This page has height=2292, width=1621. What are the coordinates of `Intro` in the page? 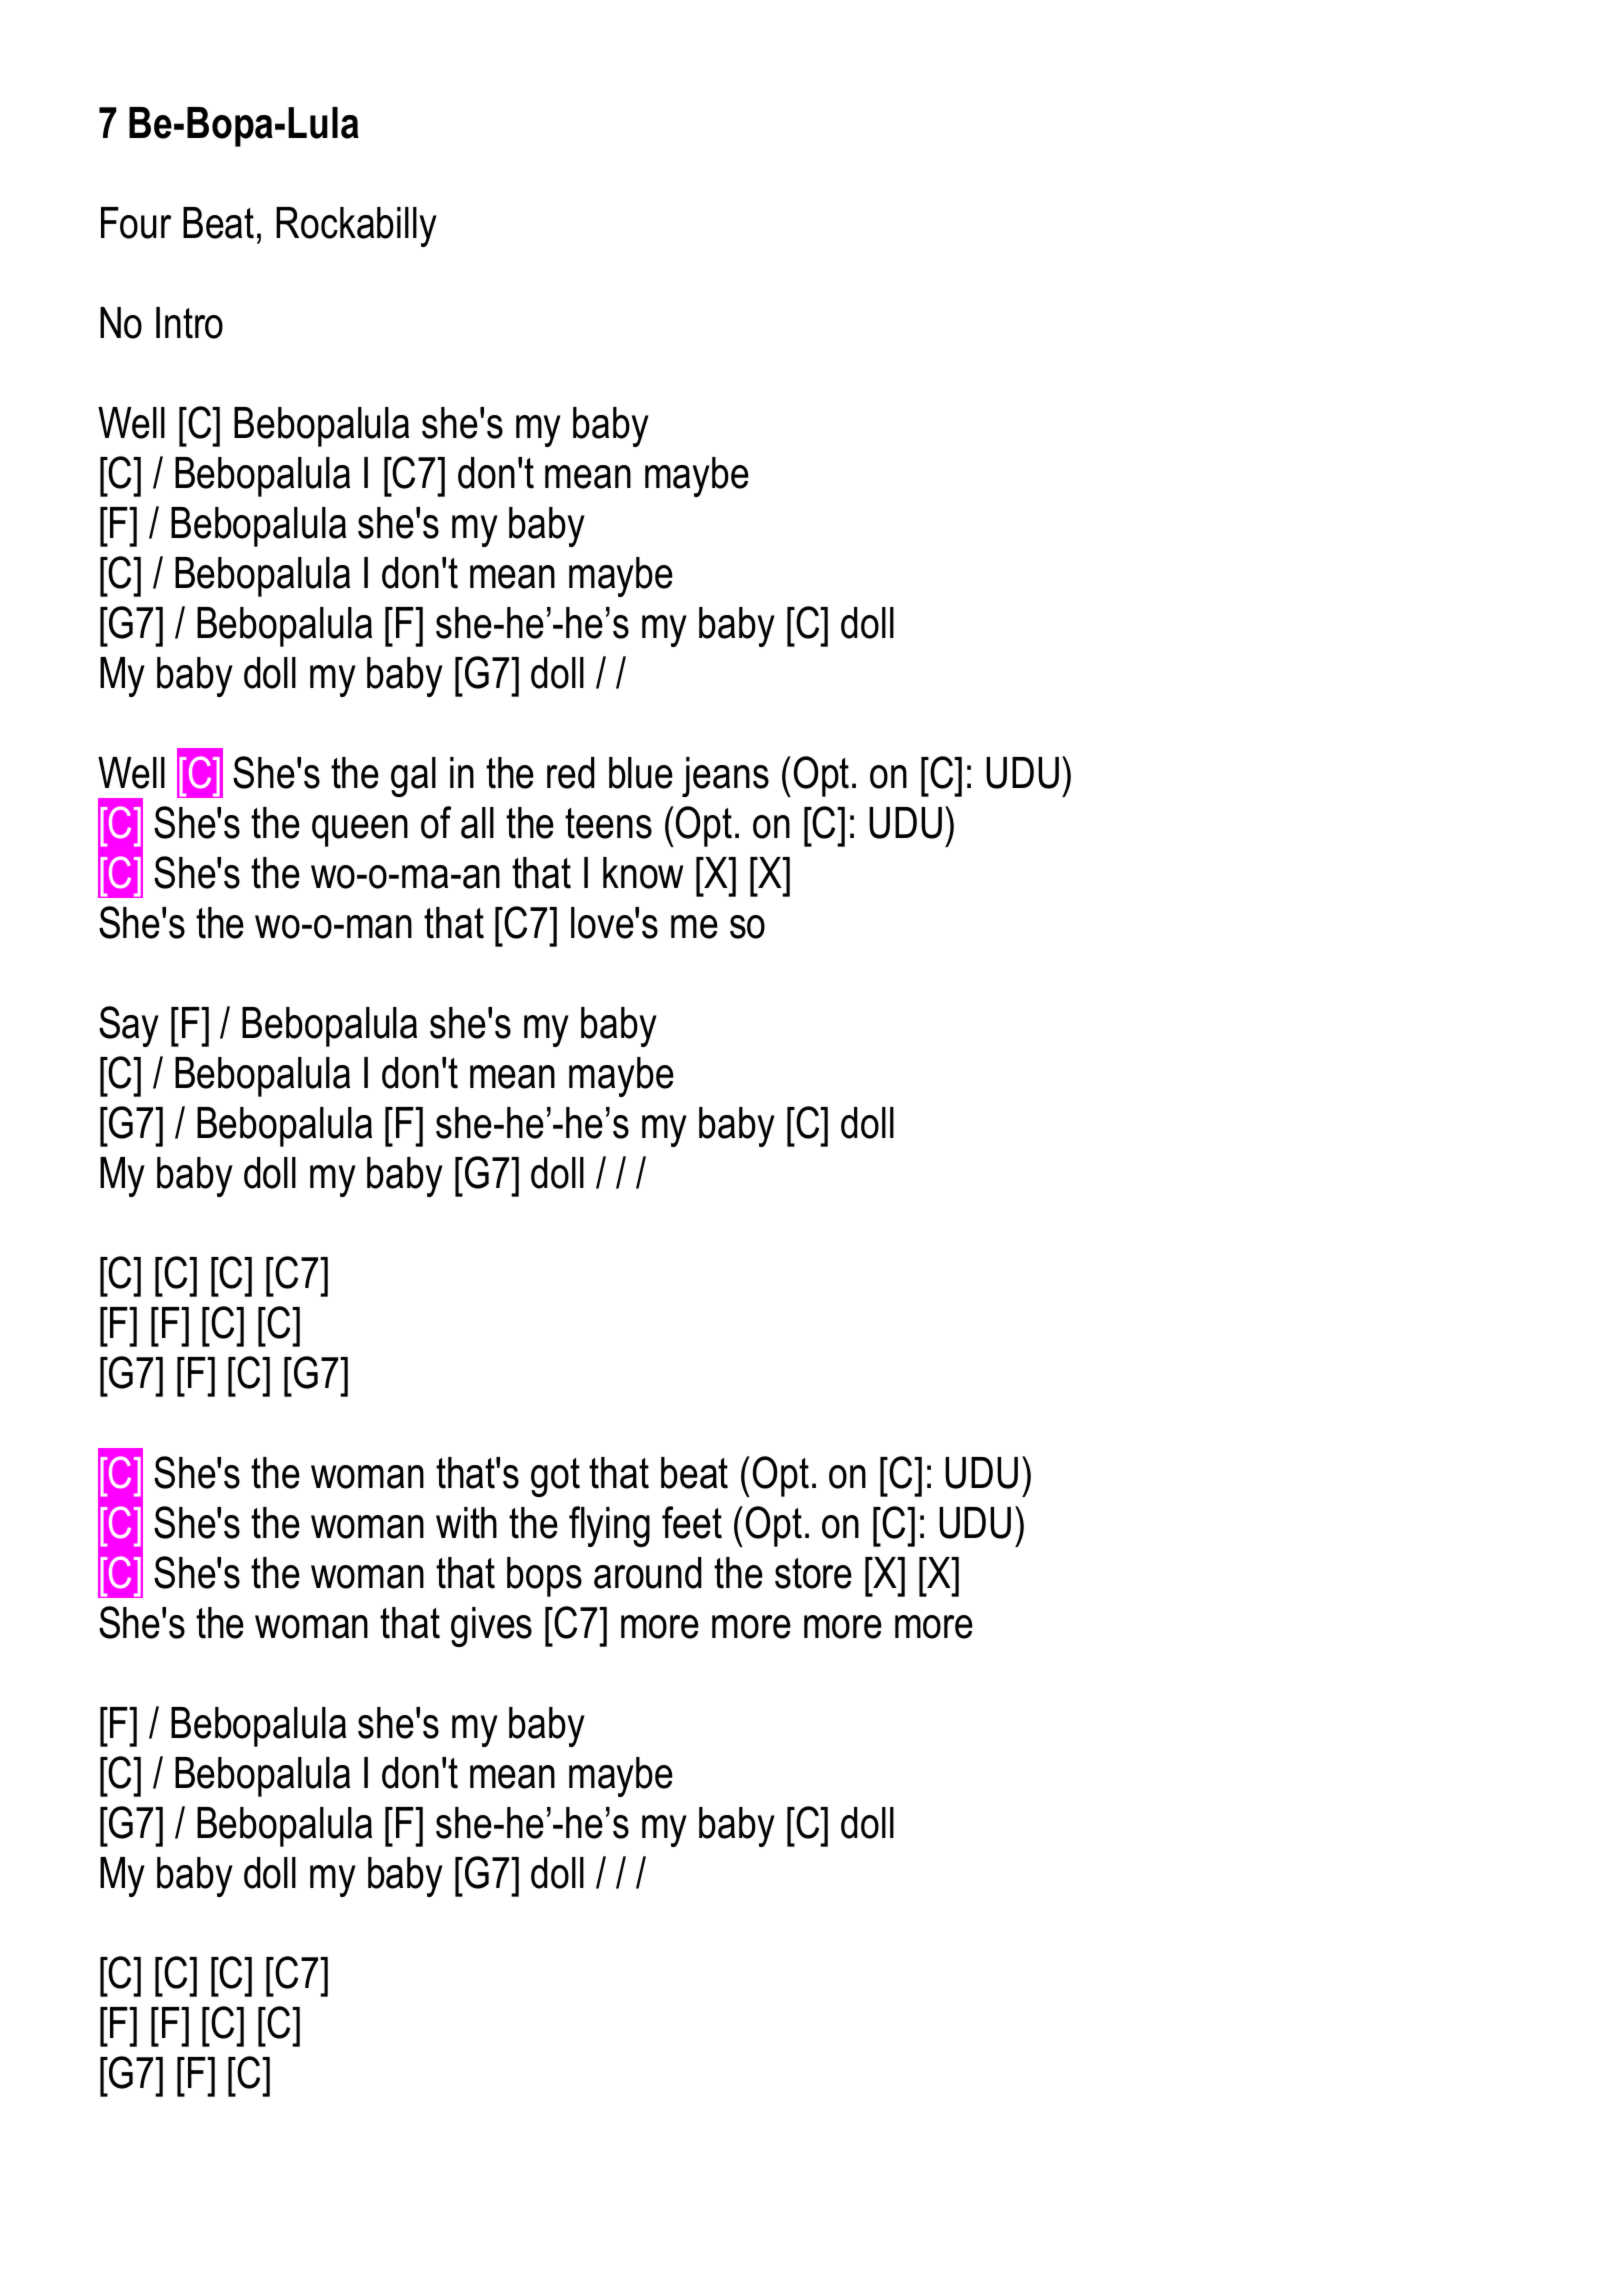 It's located at (189, 323).
